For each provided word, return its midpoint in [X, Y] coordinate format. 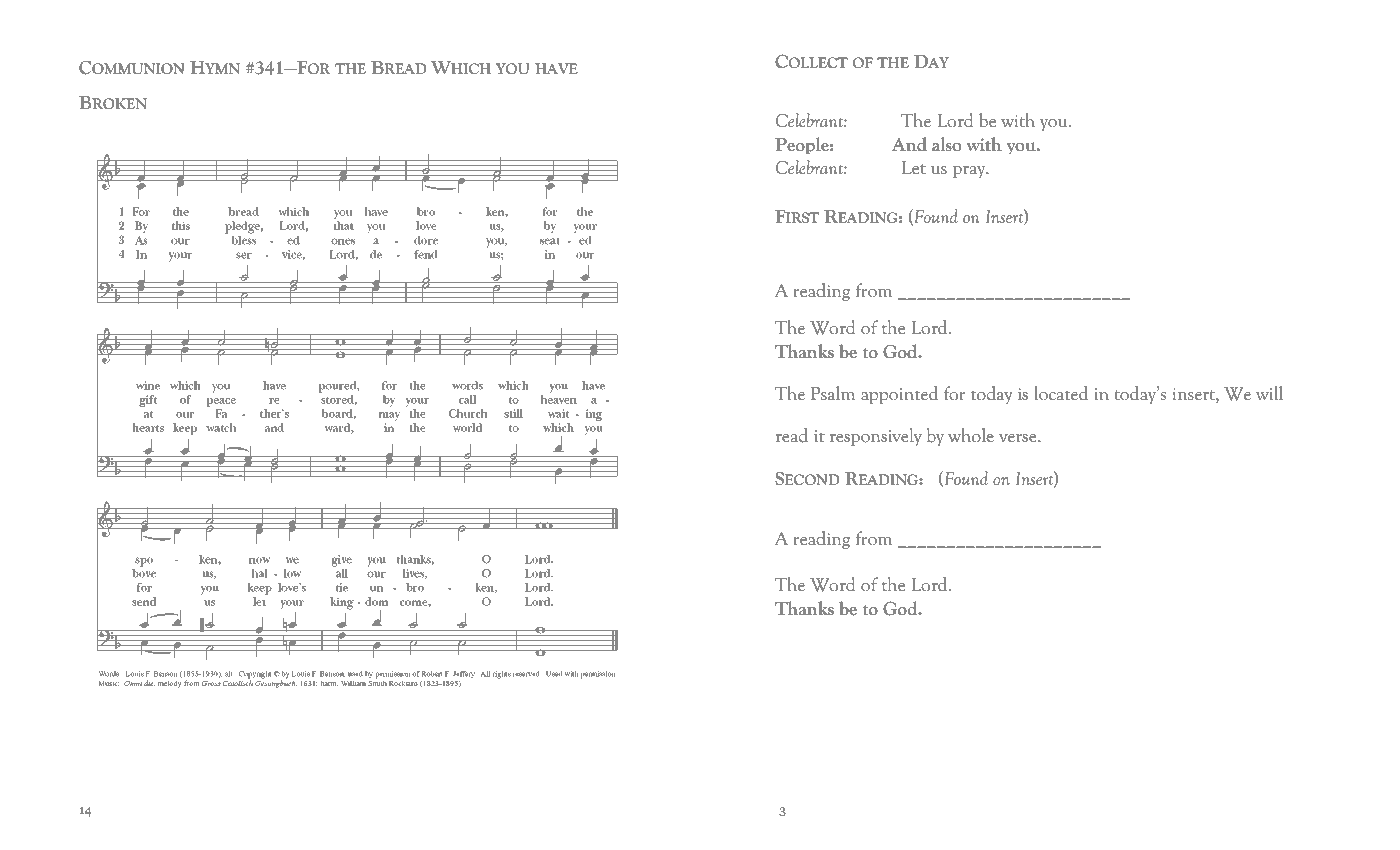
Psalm [833, 393]
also [946, 144]
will [1269, 393]
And [909, 144]
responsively [876, 437]
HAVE [556, 68]
